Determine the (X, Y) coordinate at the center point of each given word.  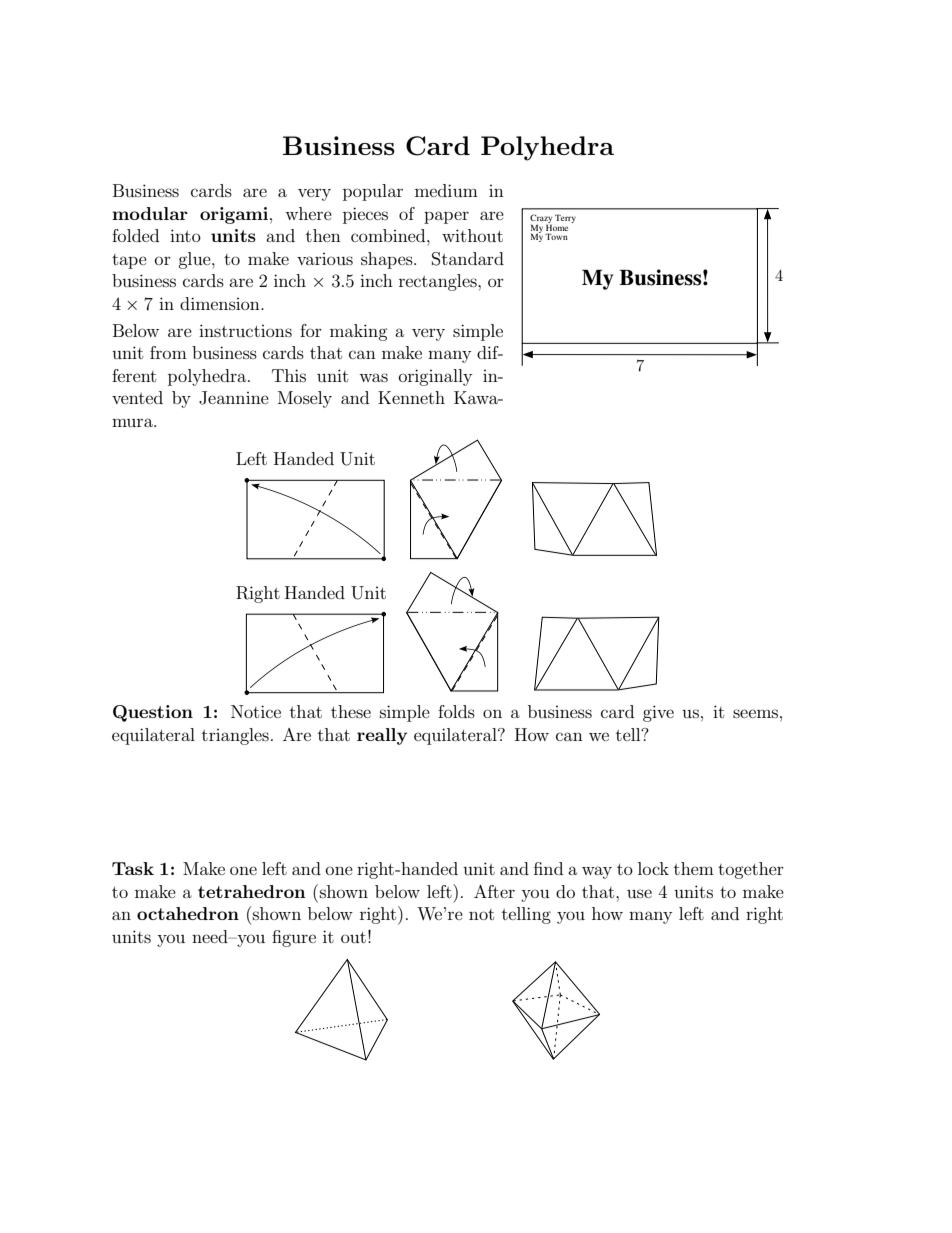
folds (456, 711)
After (494, 891)
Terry (565, 218)
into (185, 235)
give (658, 713)
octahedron (188, 913)
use (639, 893)
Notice (256, 711)
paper (446, 217)
